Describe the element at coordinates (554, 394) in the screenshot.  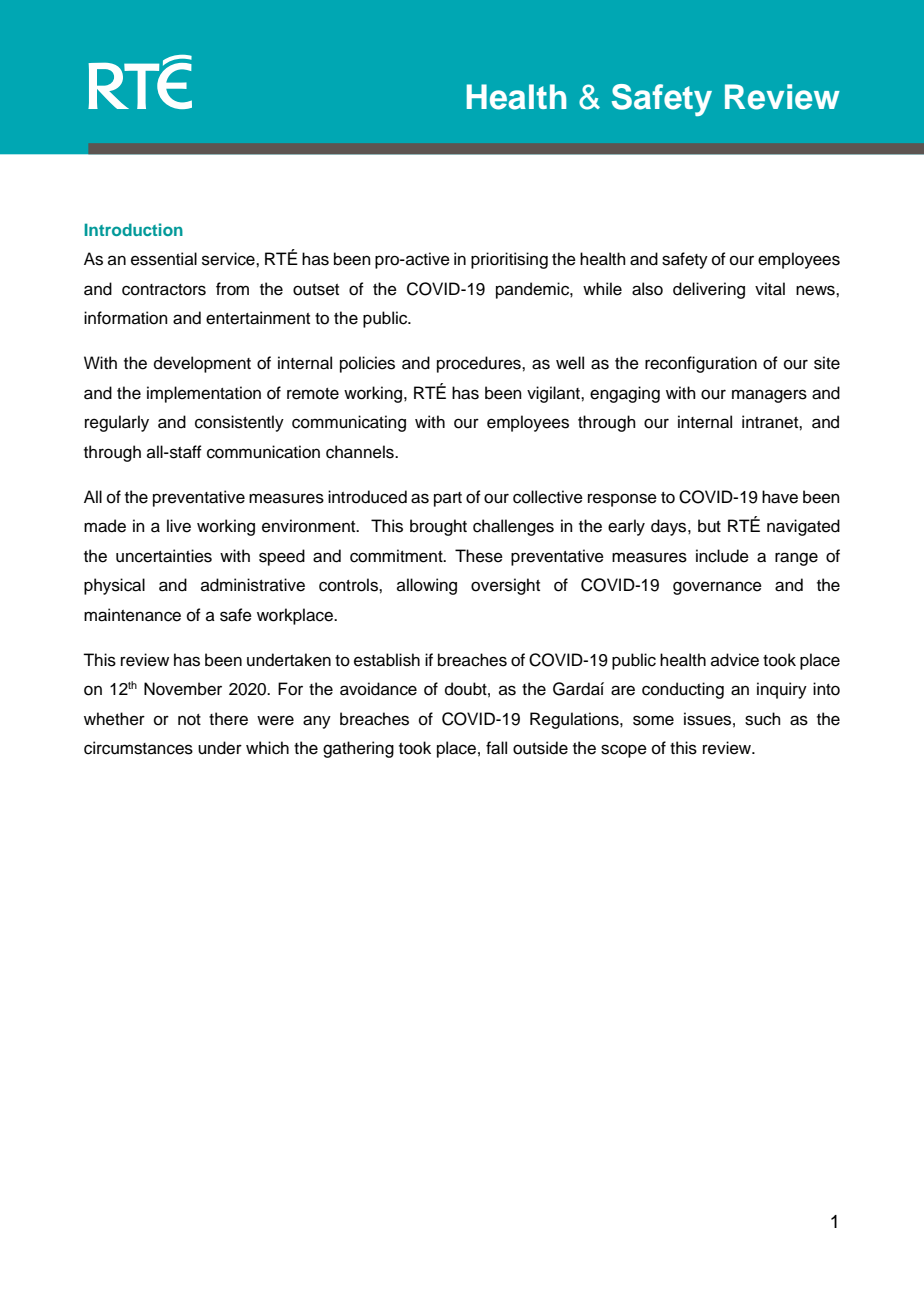
I see `vigilant` at that location.
